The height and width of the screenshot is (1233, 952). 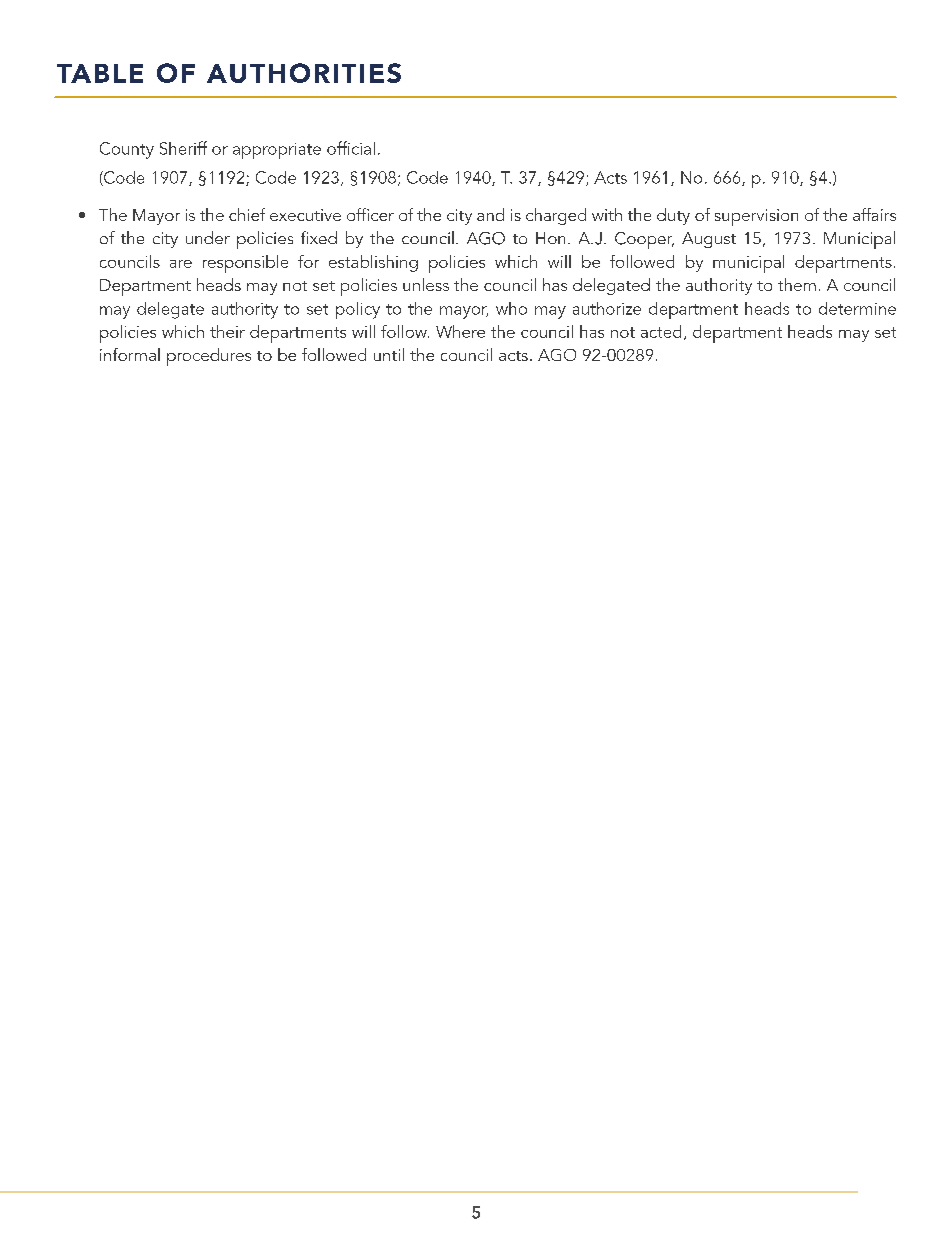 What do you see at coordinates (277, 151) in the screenshot?
I see `appropriate` at bounding box center [277, 151].
